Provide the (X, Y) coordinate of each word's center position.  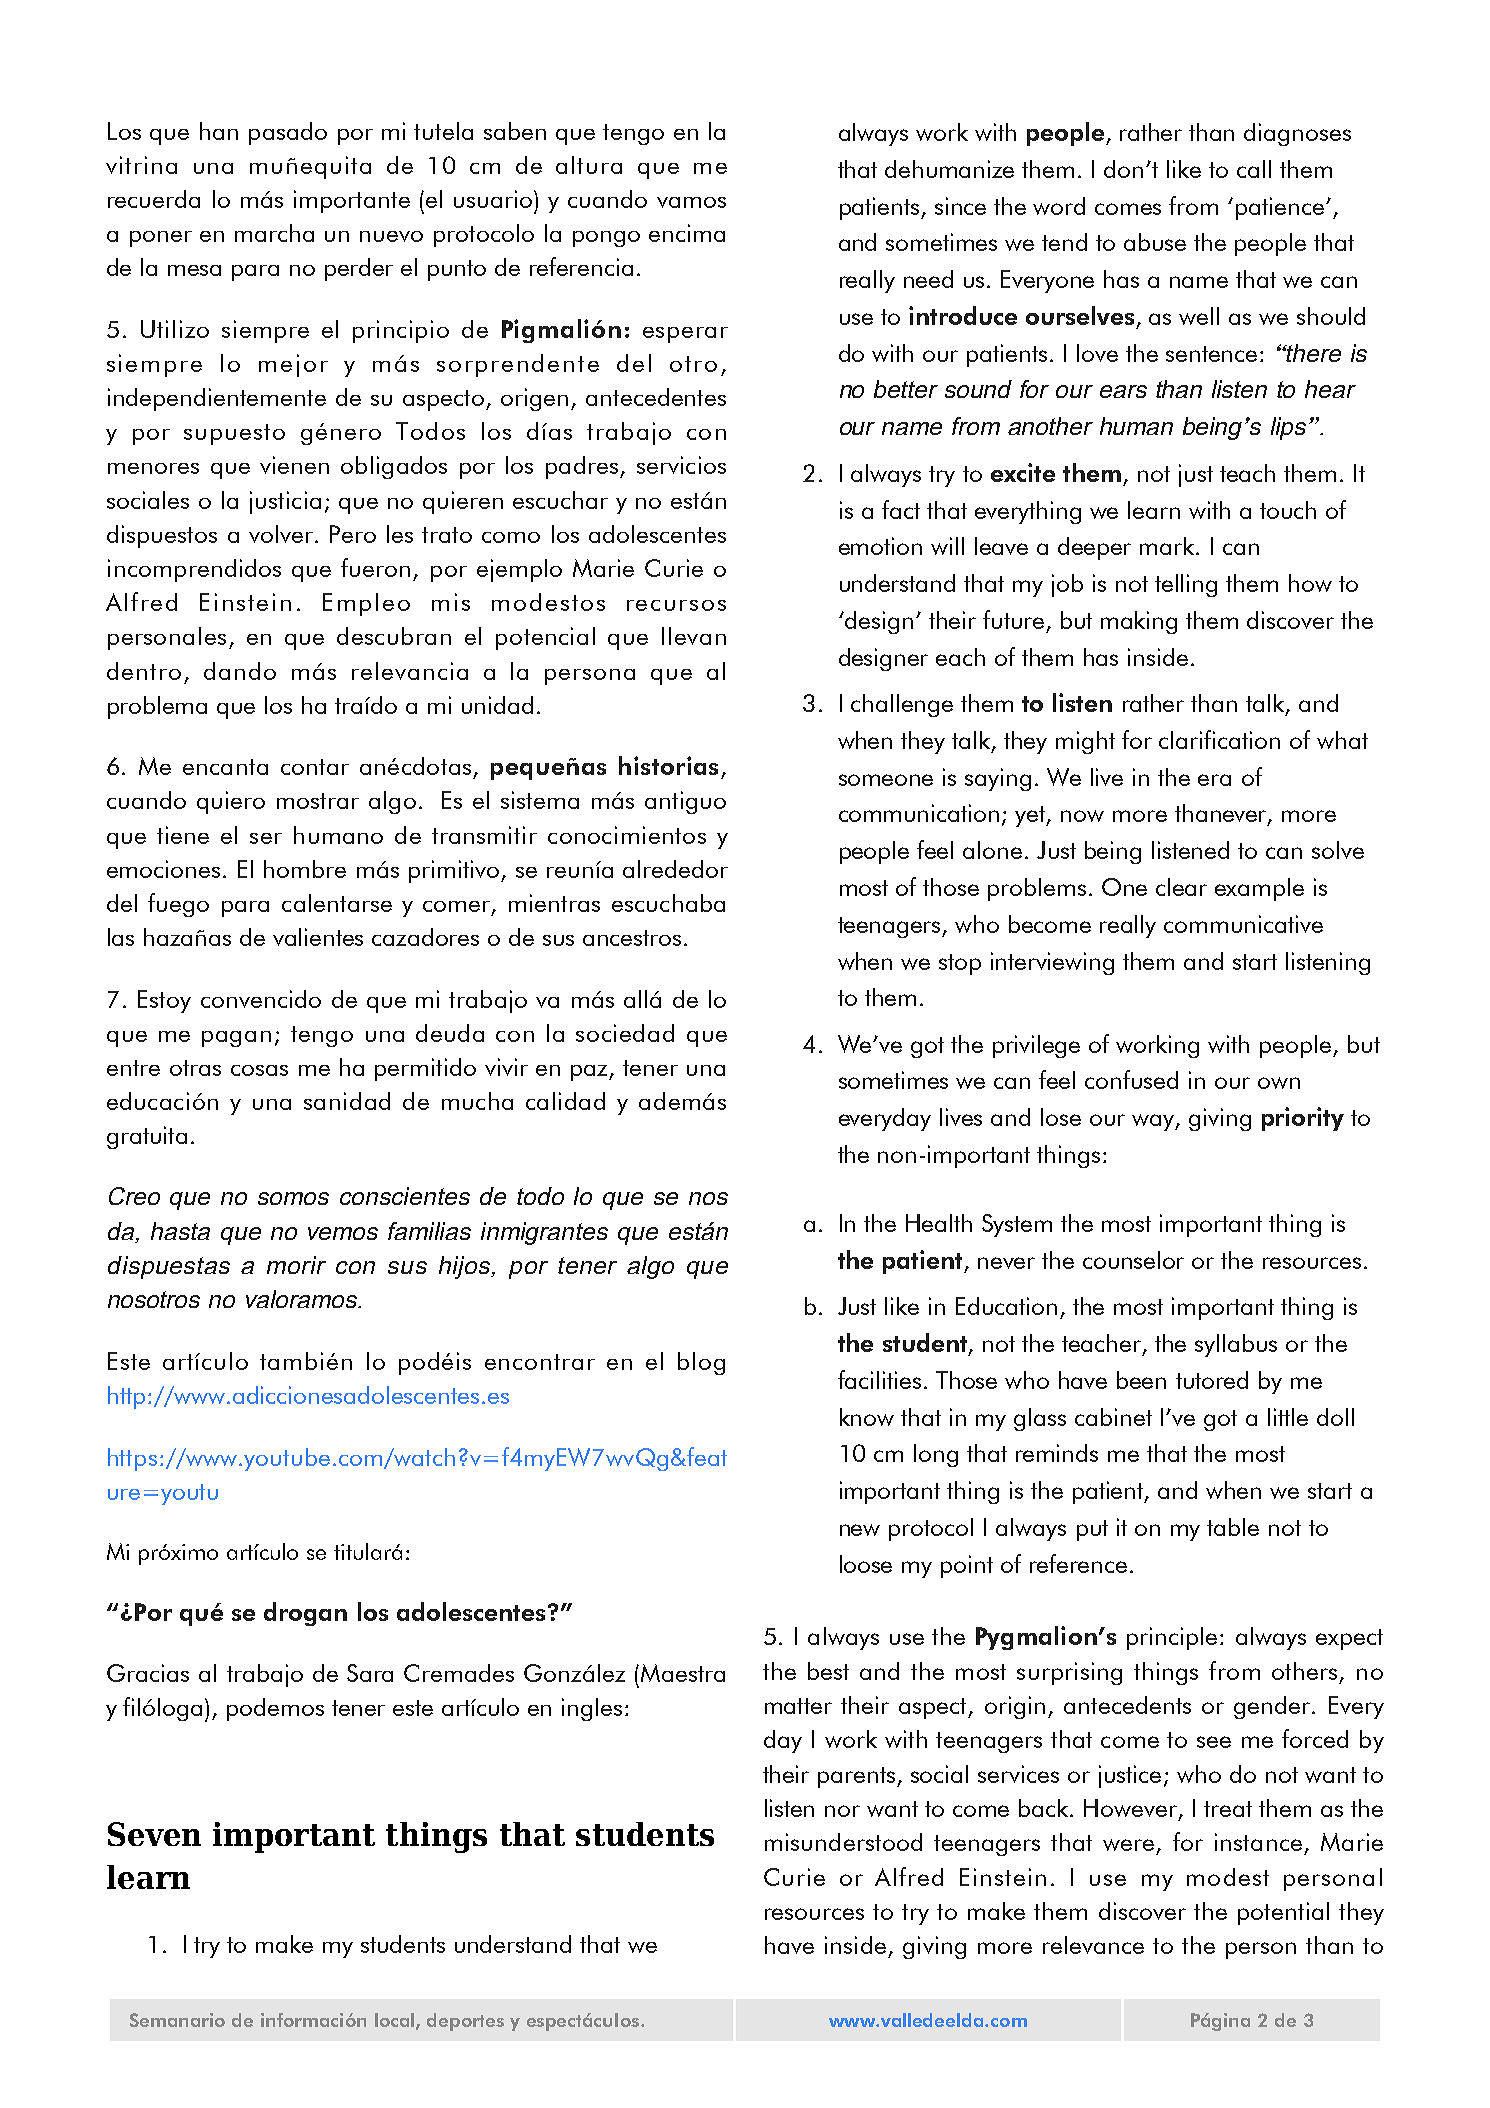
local (396, 2021)
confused (1131, 1079)
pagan (236, 1039)
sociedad (625, 1033)
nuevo (391, 236)
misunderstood (843, 1842)
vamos (691, 202)
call (1254, 169)
